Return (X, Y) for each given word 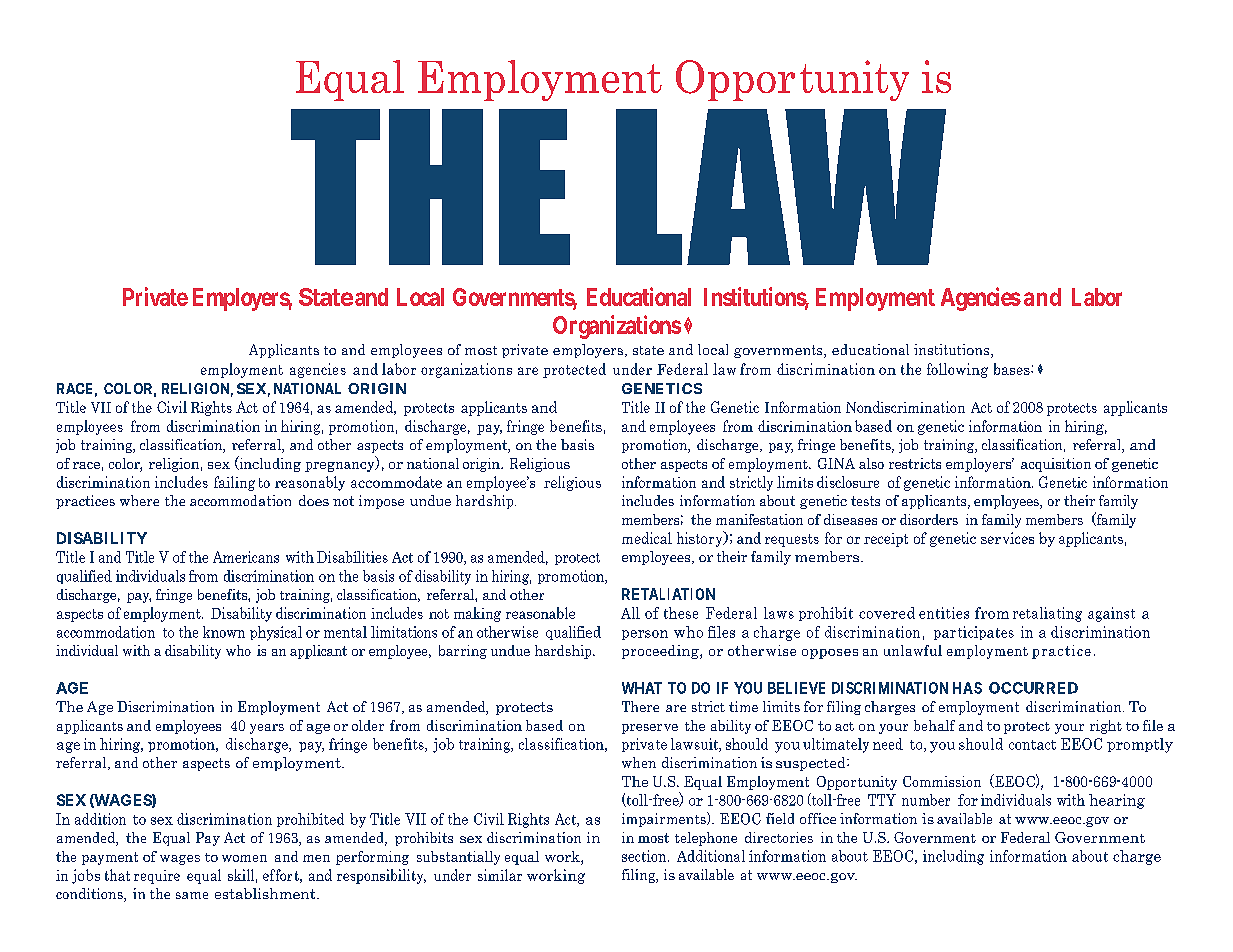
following (957, 370)
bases (1013, 369)
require (157, 877)
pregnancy (341, 467)
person (645, 635)
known (224, 632)
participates (974, 633)
